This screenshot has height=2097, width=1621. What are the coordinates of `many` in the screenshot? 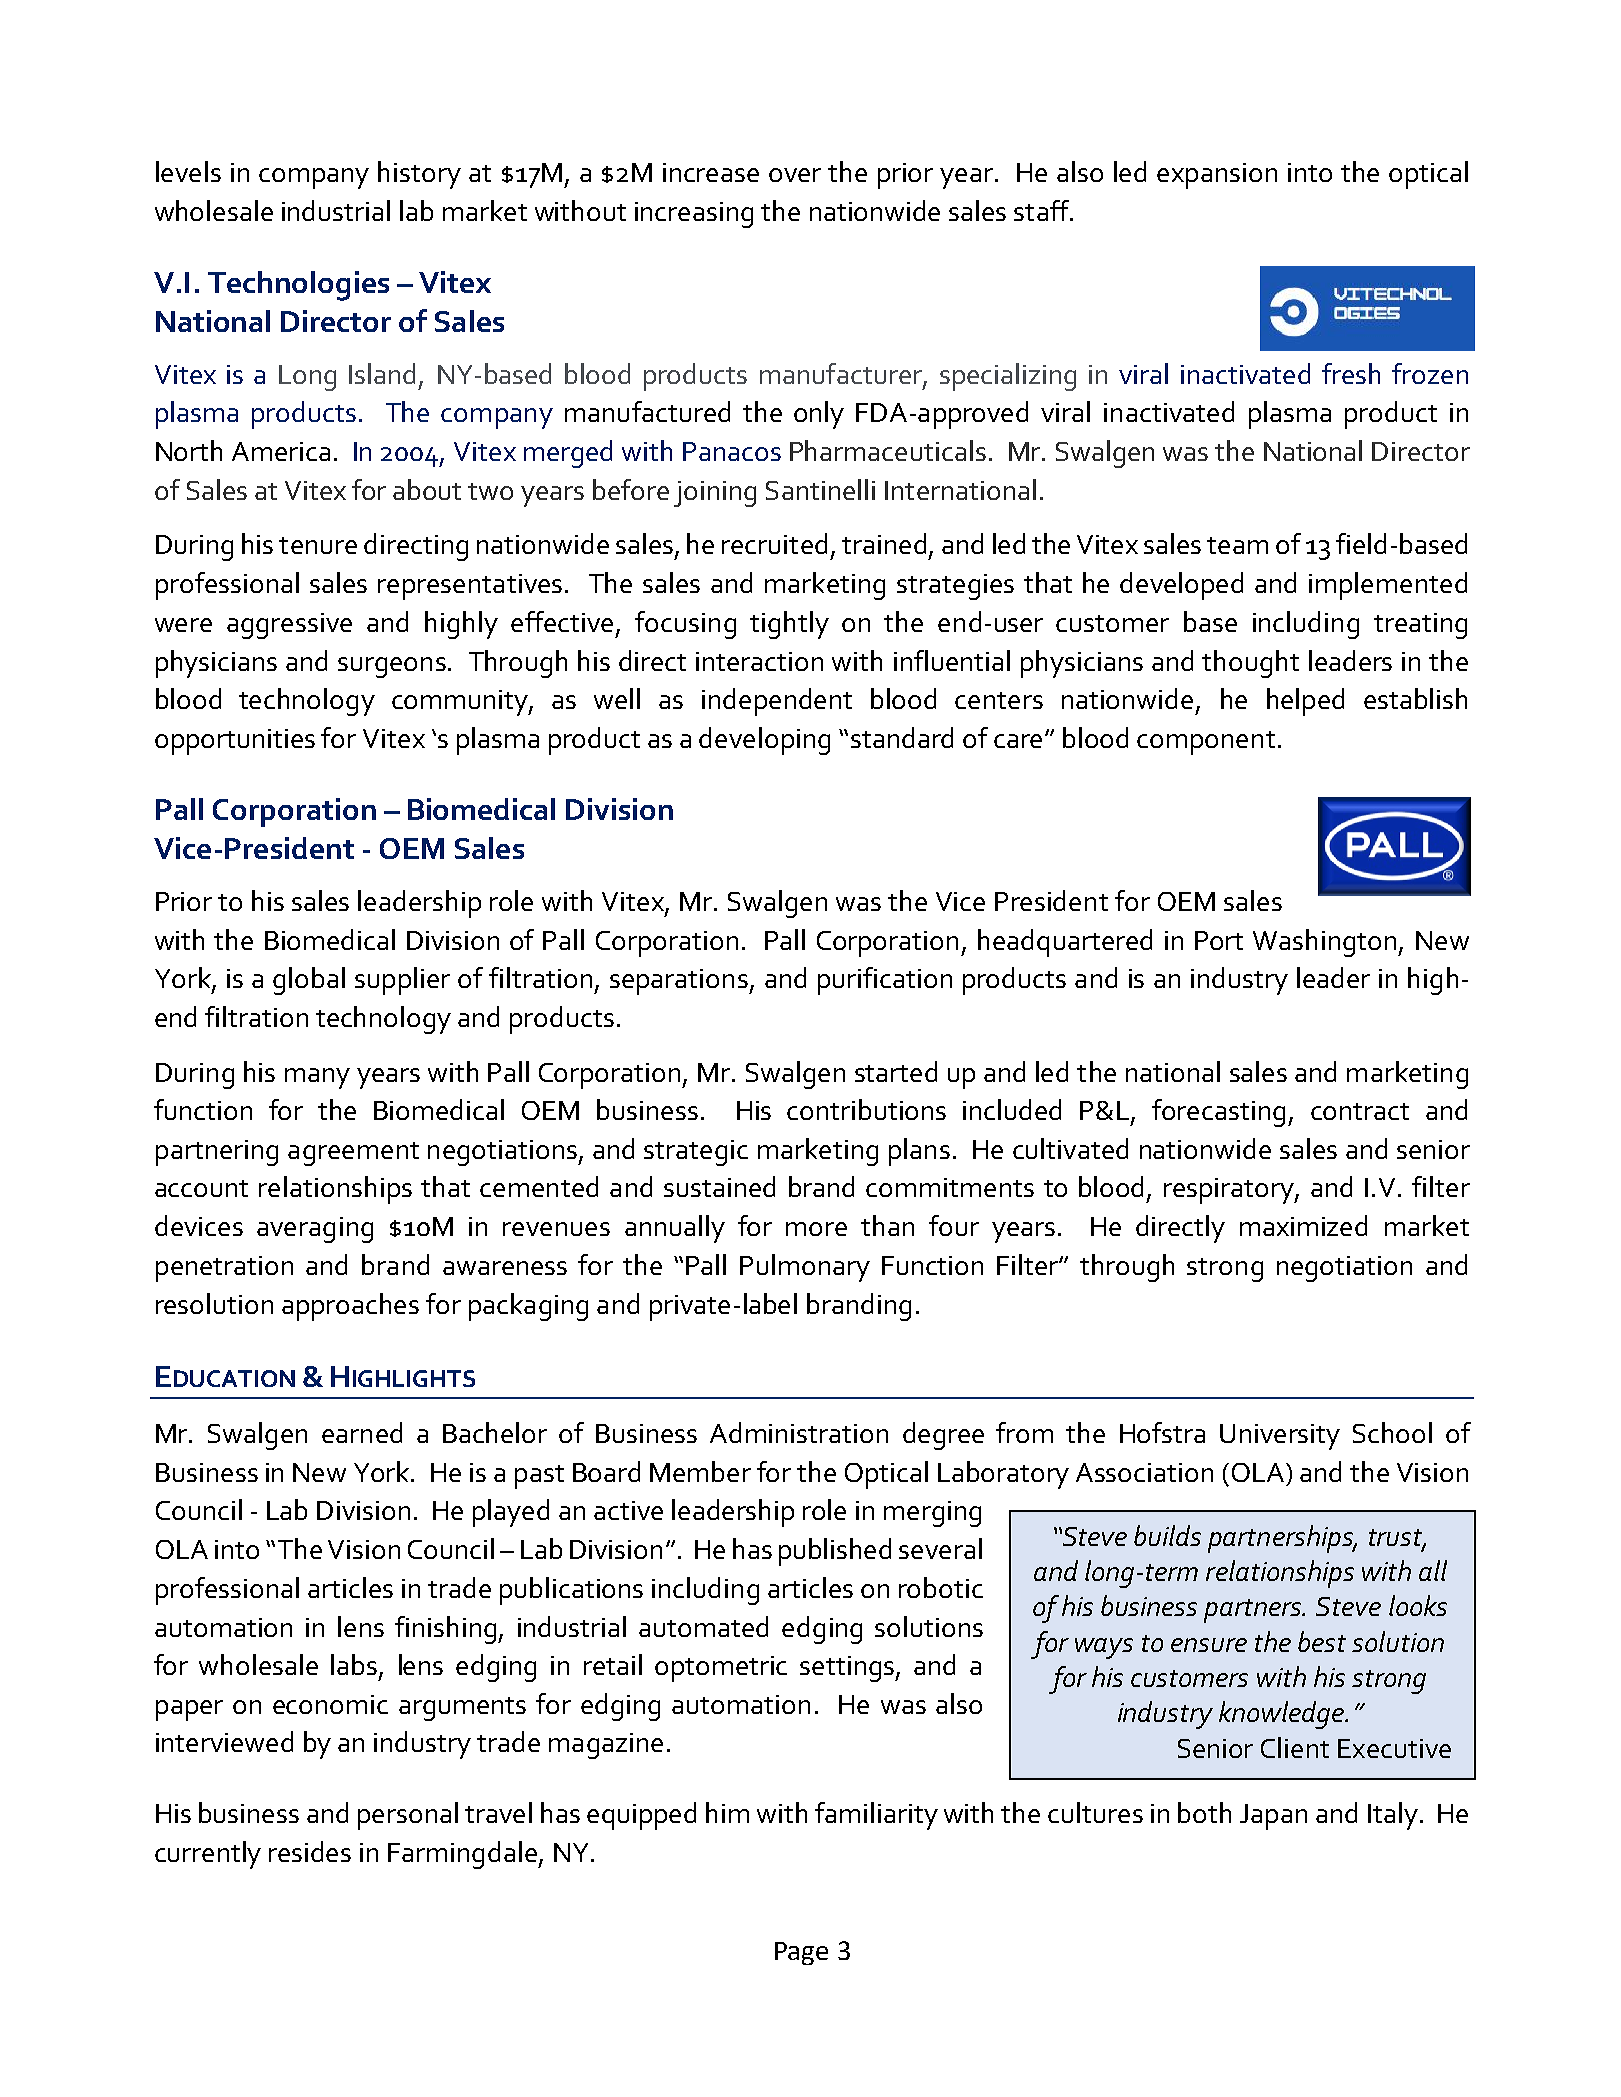 It's located at (317, 1078).
